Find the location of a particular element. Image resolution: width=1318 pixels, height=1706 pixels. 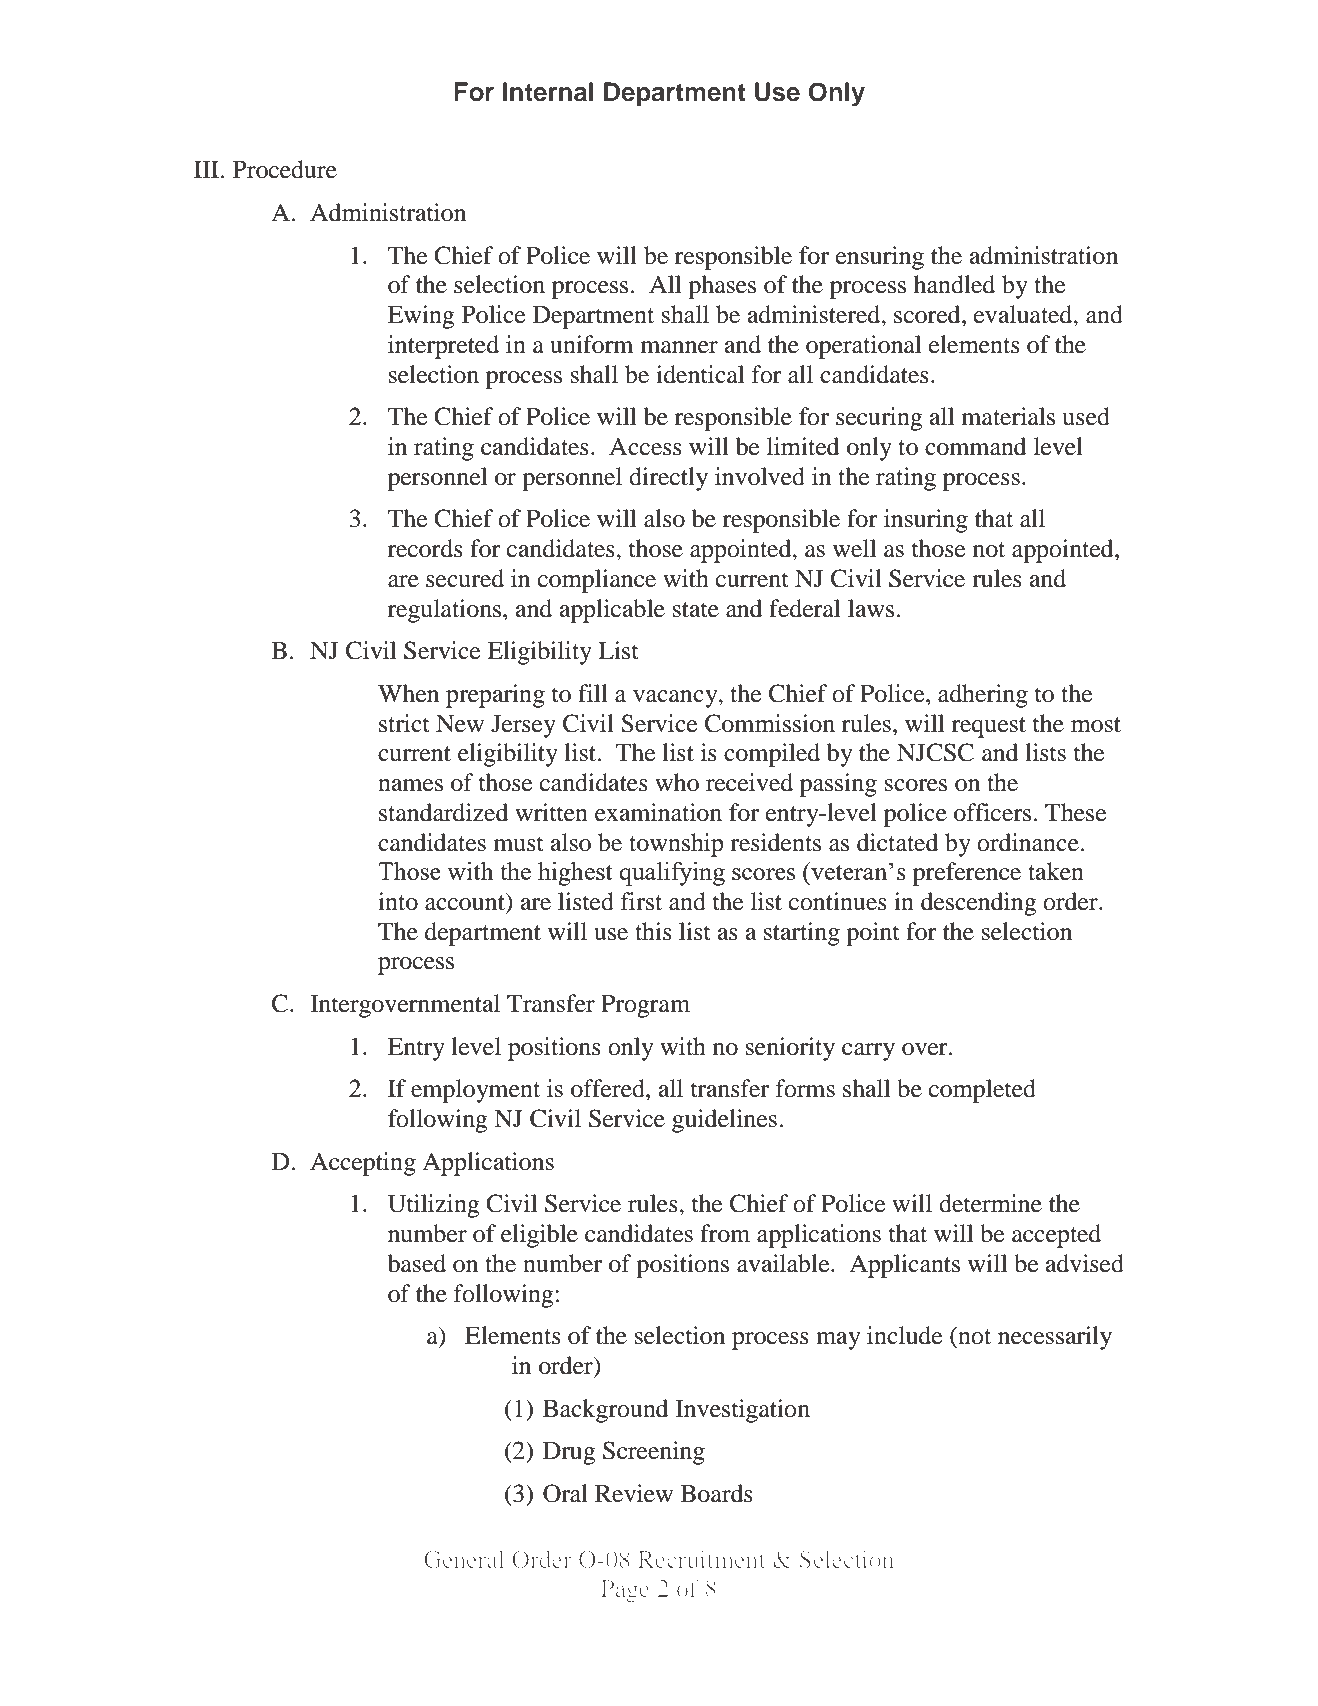

offered is located at coordinates (609, 1088).
